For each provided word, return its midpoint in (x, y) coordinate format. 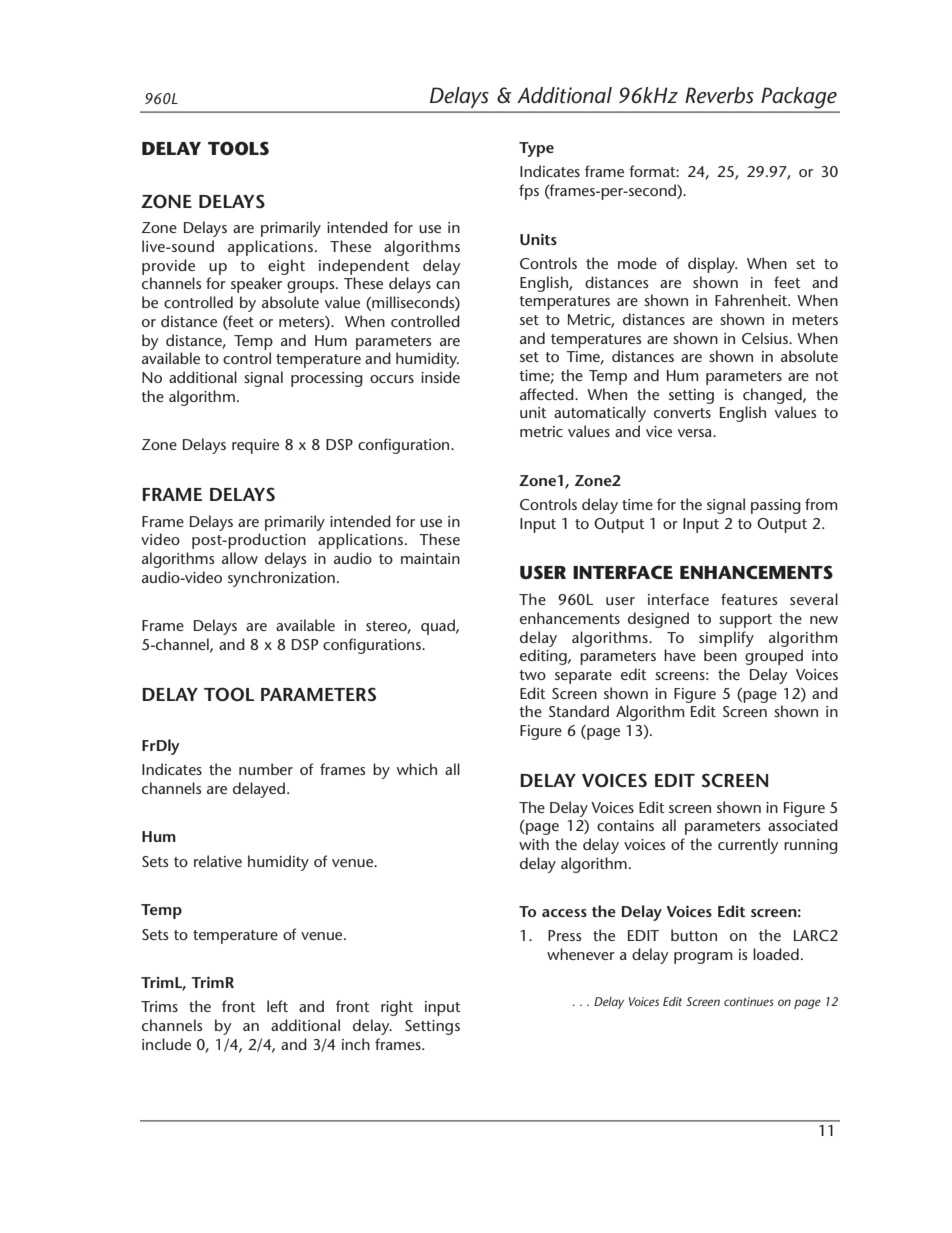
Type (536, 149)
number (266, 769)
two (532, 675)
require (255, 446)
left (277, 1006)
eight (286, 267)
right (397, 1008)
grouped (774, 657)
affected (548, 394)
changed (773, 396)
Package (799, 97)
